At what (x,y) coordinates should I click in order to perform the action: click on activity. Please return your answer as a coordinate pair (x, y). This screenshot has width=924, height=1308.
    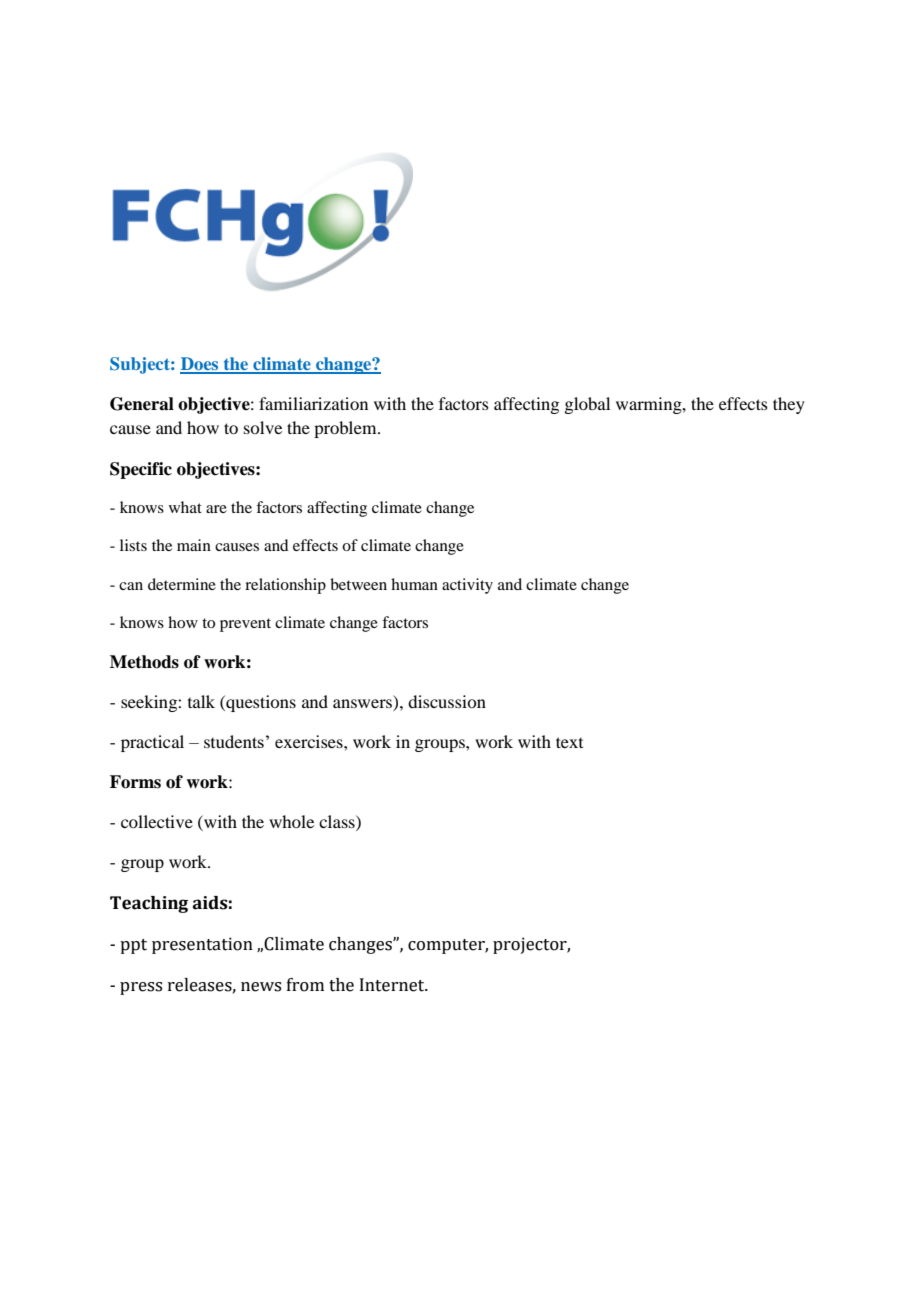
    Looking at the image, I should click on (467, 586).
